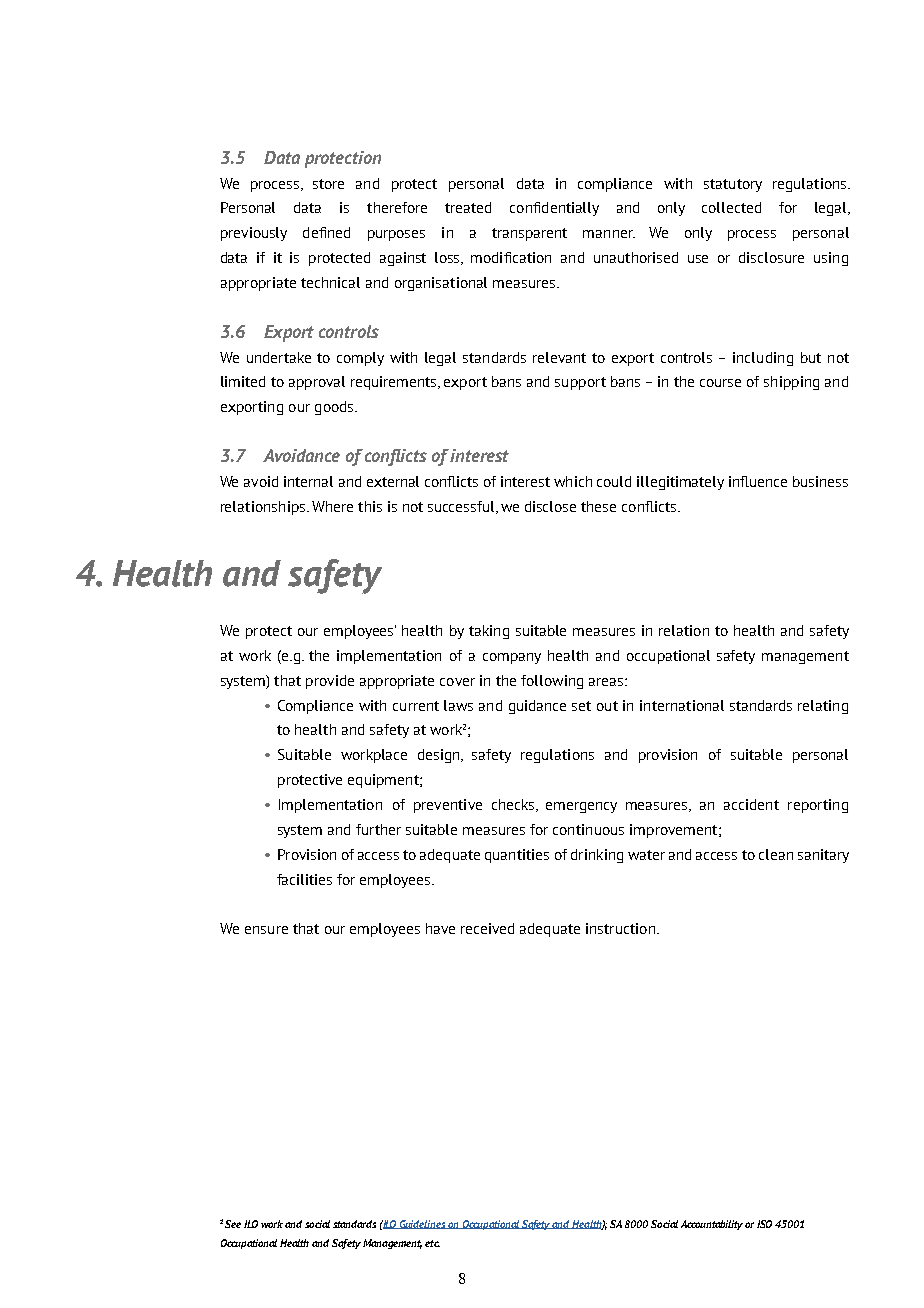  What do you see at coordinates (233, 1224) in the document?
I see `See` at bounding box center [233, 1224].
